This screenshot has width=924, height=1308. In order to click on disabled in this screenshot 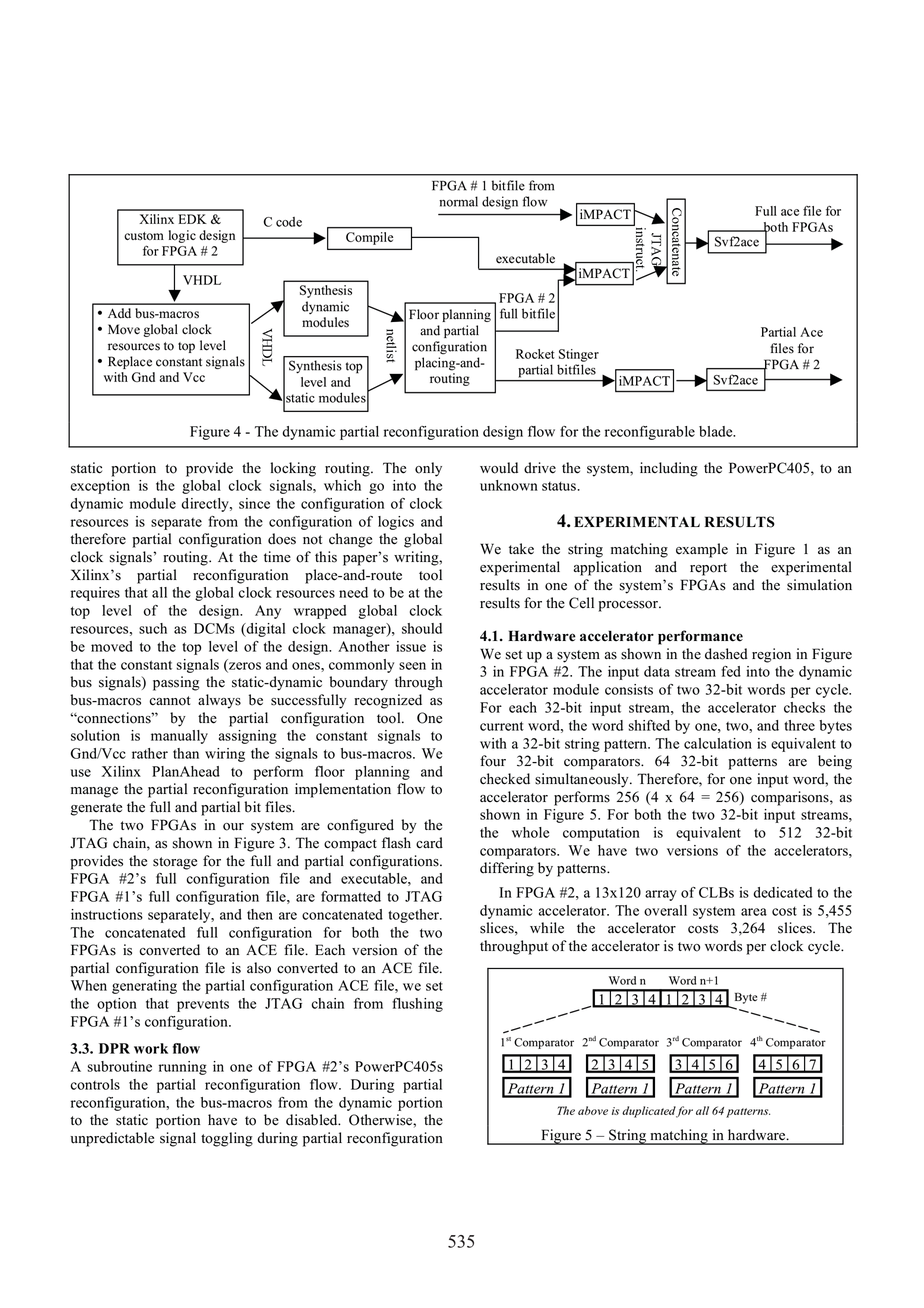, I will do `click(313, 1120)`.
